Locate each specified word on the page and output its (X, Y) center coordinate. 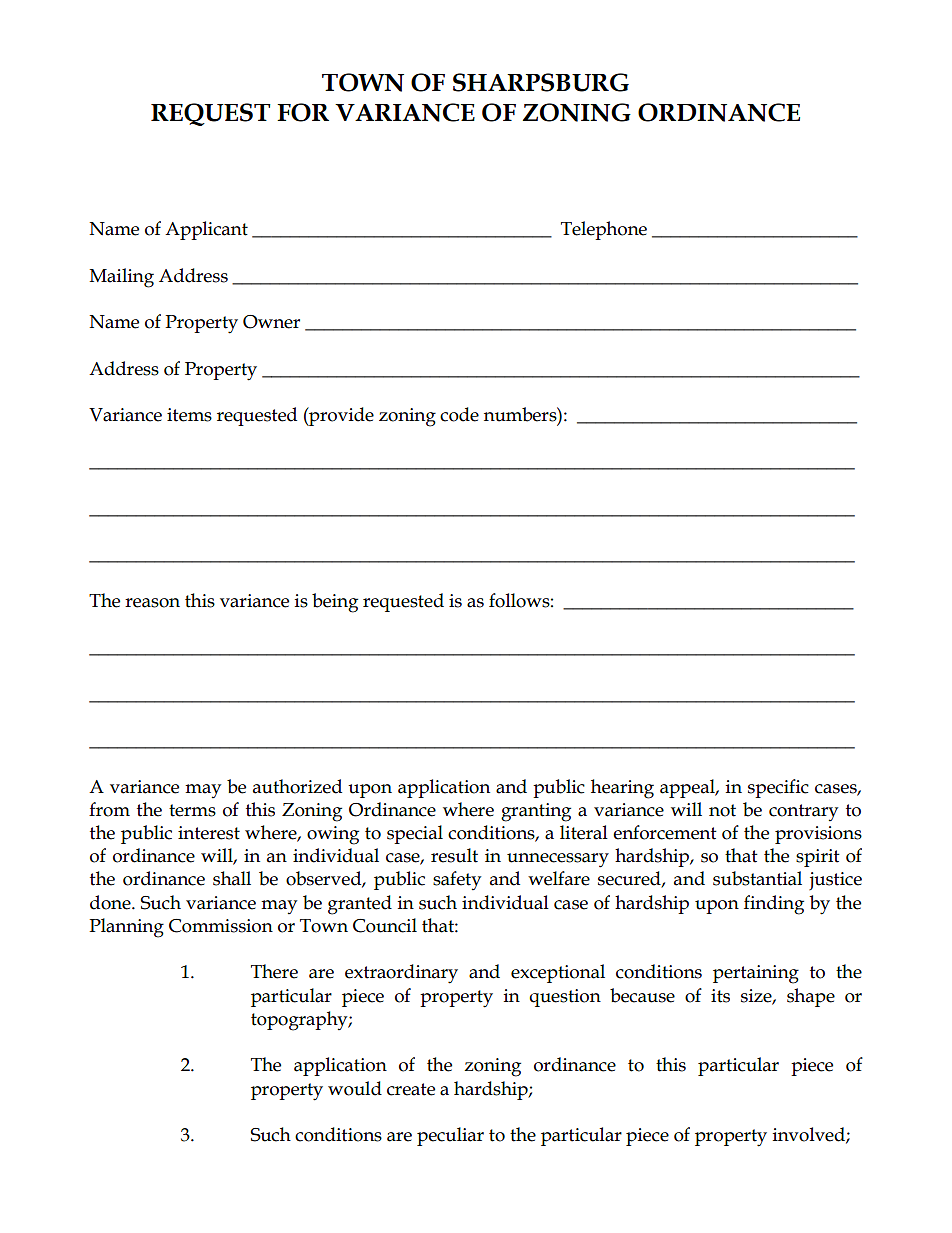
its (720, 996)
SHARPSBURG (541, 82)
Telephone (604, 230)
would (355, 1088)
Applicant (206, 230)
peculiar (450, 1136)
